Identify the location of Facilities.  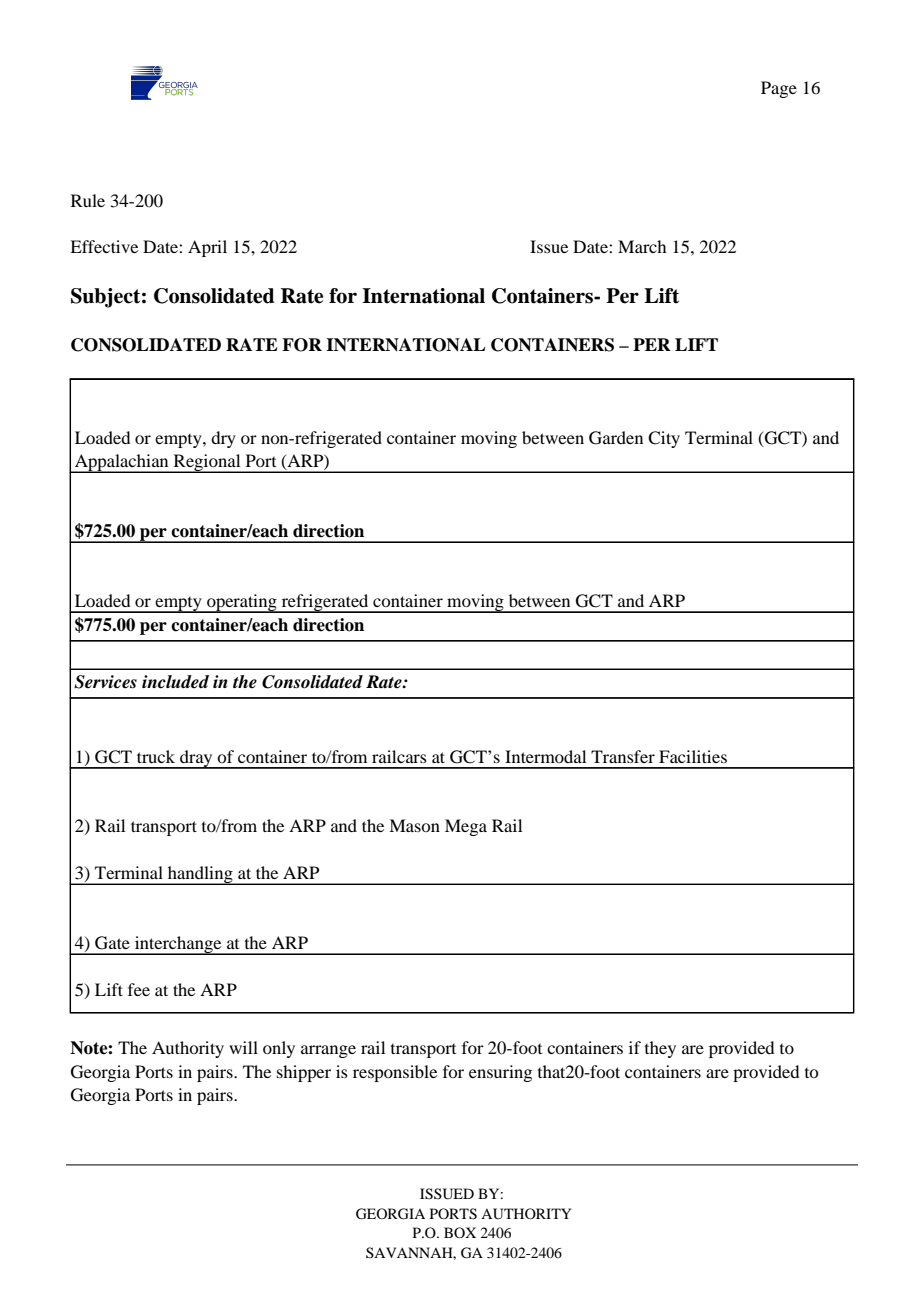
(693, 756).
